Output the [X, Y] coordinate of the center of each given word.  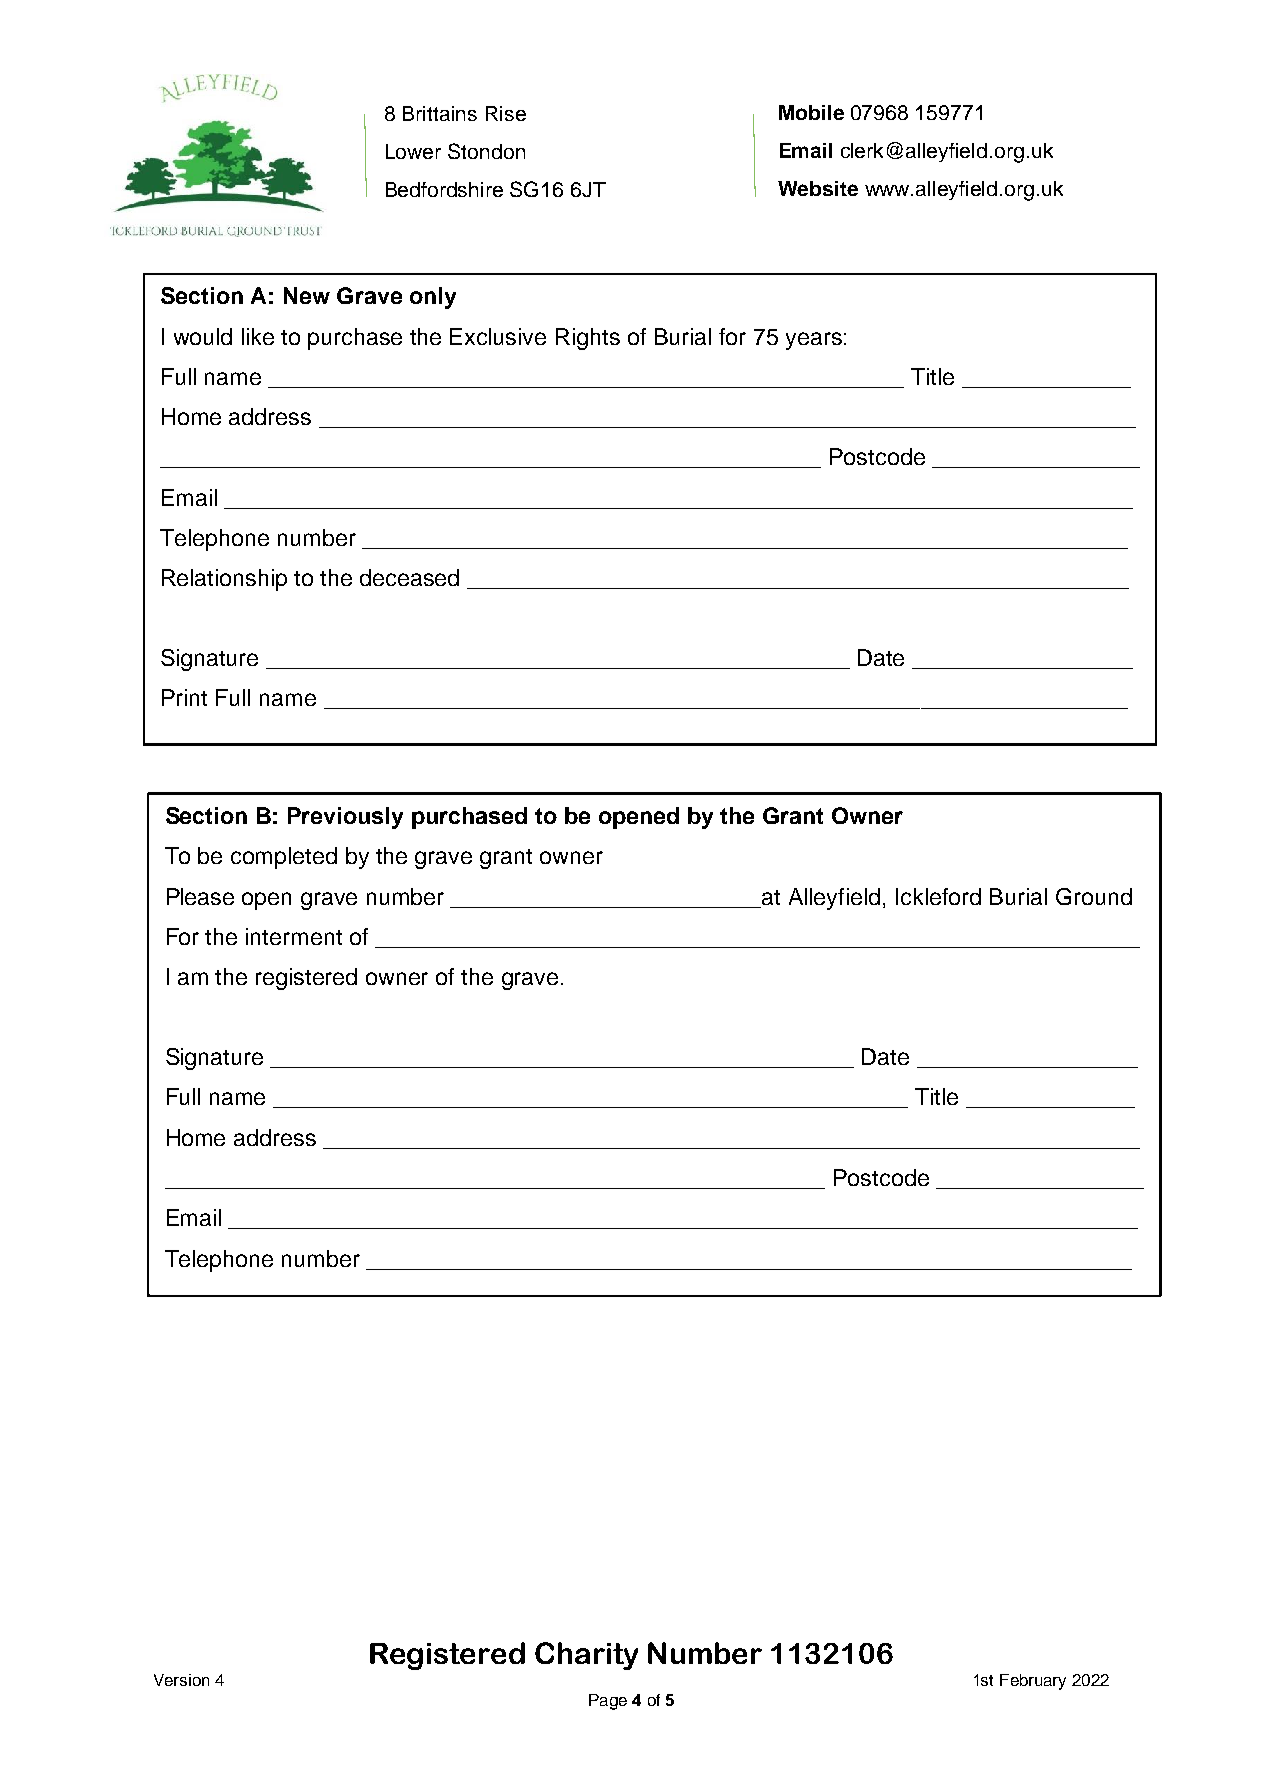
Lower [413, 151]
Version [181, 1680]
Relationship [224, 580]
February [1033, 1682]
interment [294, 936]
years [814, 341]
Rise [506, 113]
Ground [1094, 896]
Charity [586, 1656]
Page [608, 1702]
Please [200, 896]
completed [284, 858]
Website [818, 188]
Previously [345, 818]
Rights [588, 339]
